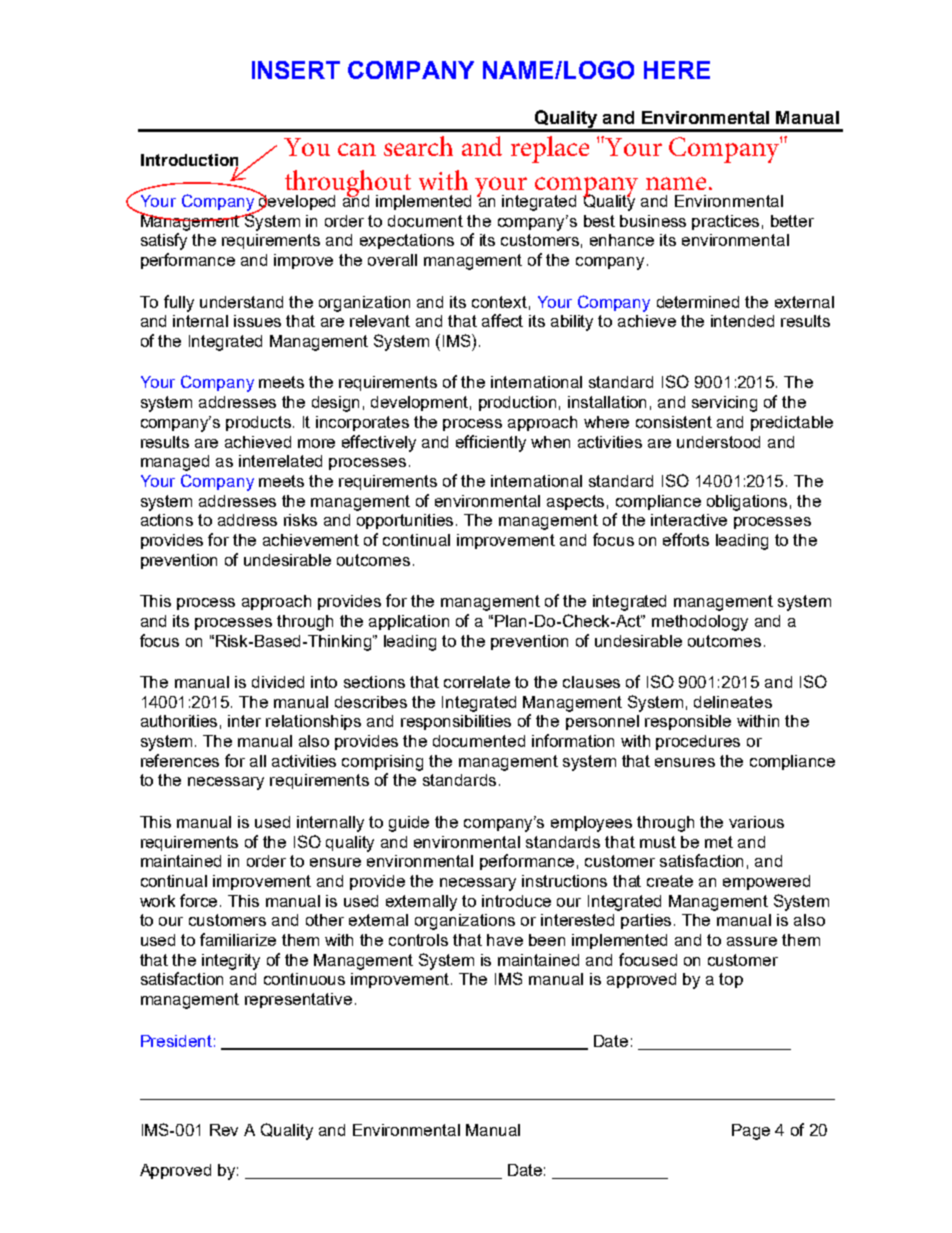 This image has height=1233, width=952. What do you see at coordinates (700, 623) in the image?
I see `methodology` at bounding box center [700, 623].
